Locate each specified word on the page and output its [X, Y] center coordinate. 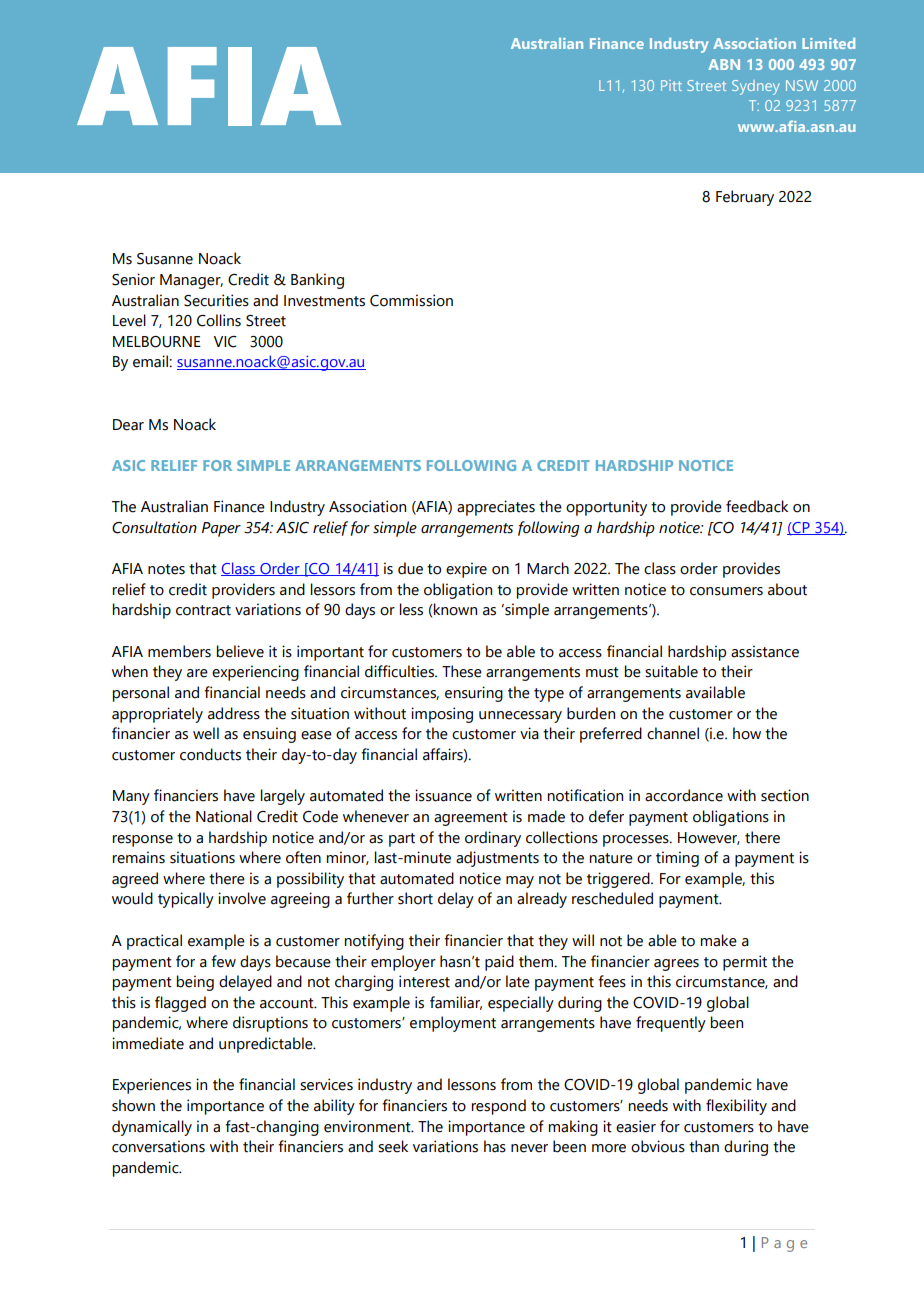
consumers [726, 591]
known [454, 609]
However [709, 838]
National [224, 816]
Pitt [671, 85]
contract [203, 610]
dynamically [152, 1128]
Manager [191, 281]
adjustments [497, 859]
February [745, 198]
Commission [411, 300]
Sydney [756, 87]
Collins [219, 320]
